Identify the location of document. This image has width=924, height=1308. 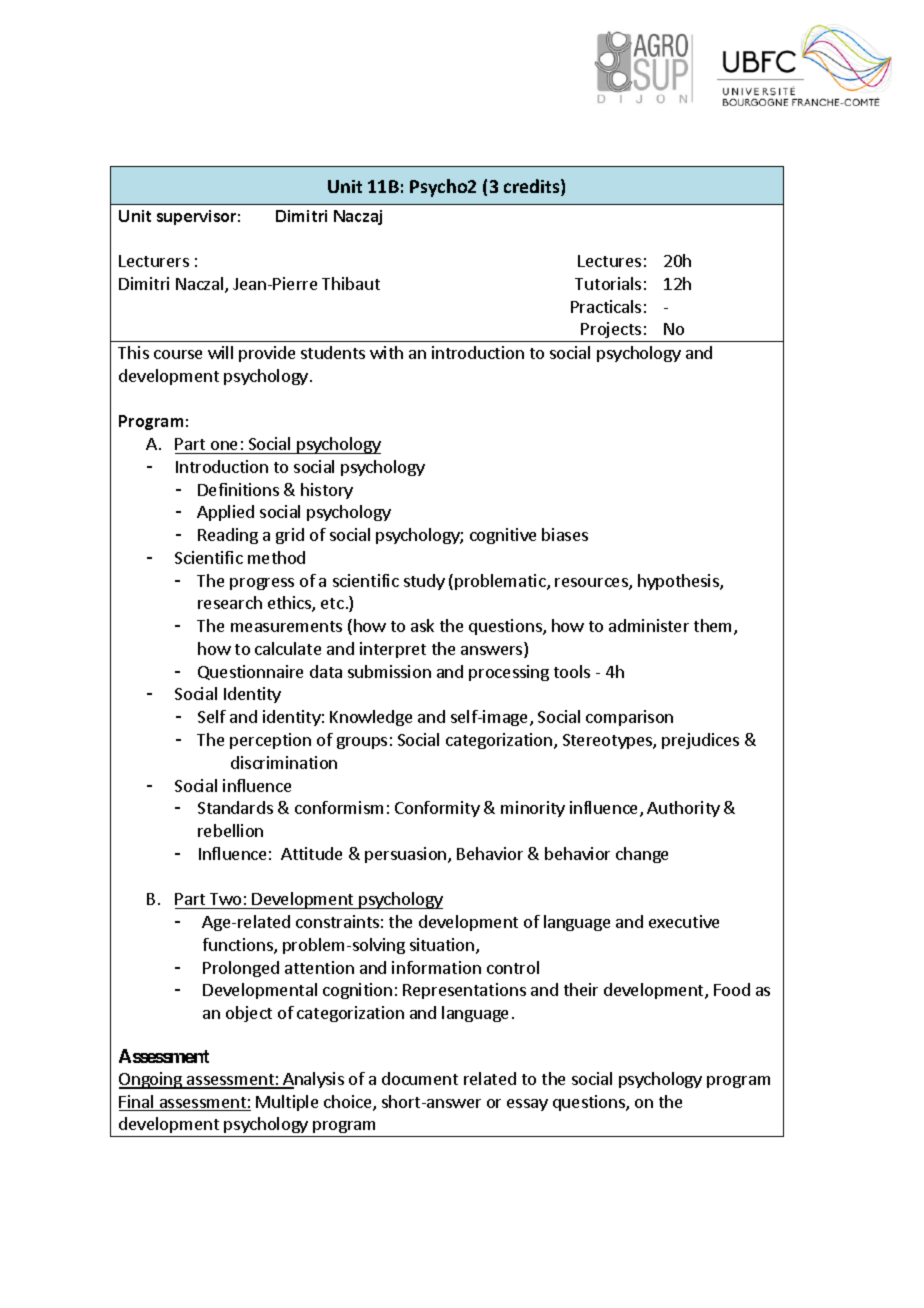
(420, 1078).
